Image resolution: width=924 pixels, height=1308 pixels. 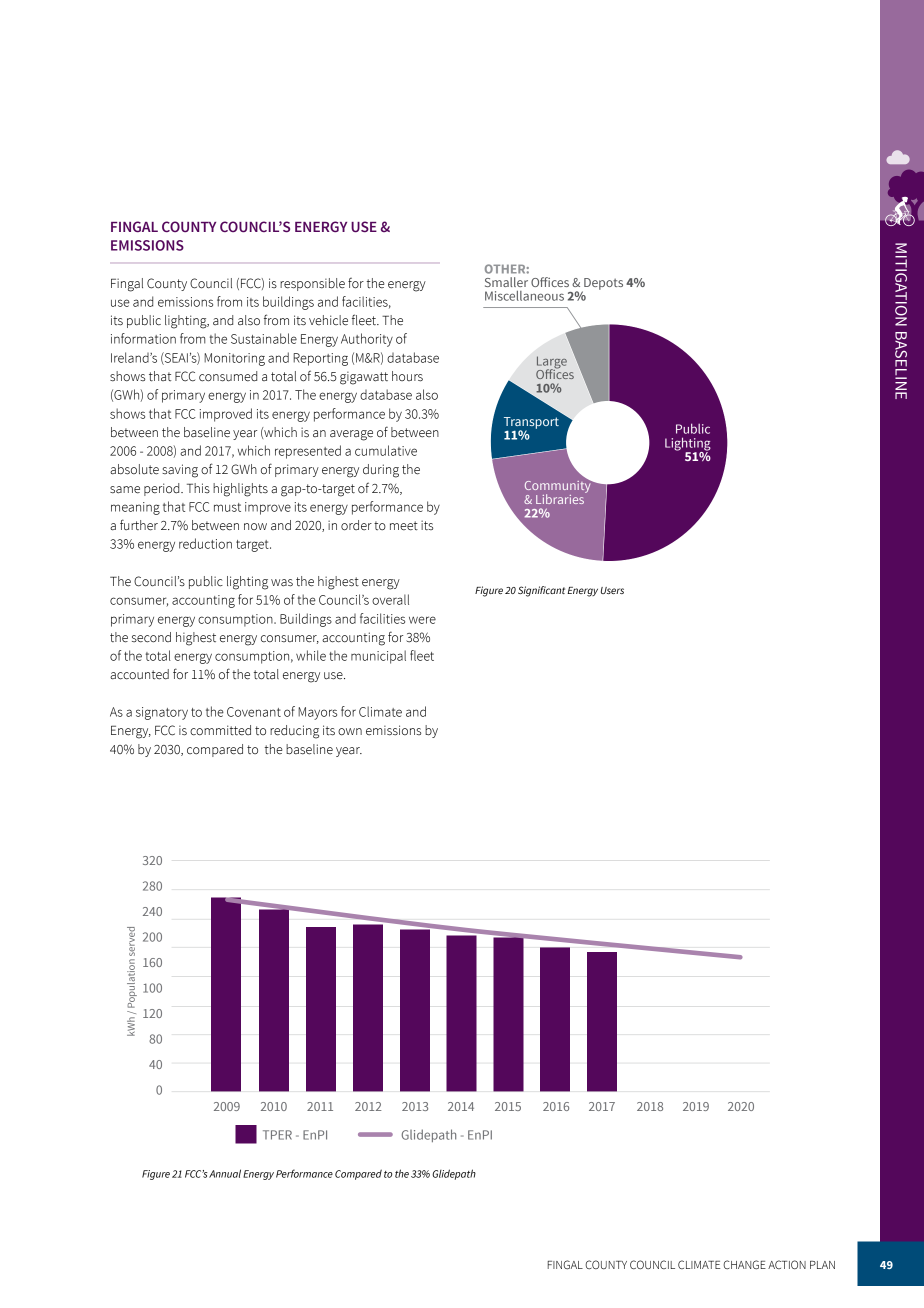 What do you see at coordinates (422, 620) in the page?
I see `were` at bounding box center [422, 620].
